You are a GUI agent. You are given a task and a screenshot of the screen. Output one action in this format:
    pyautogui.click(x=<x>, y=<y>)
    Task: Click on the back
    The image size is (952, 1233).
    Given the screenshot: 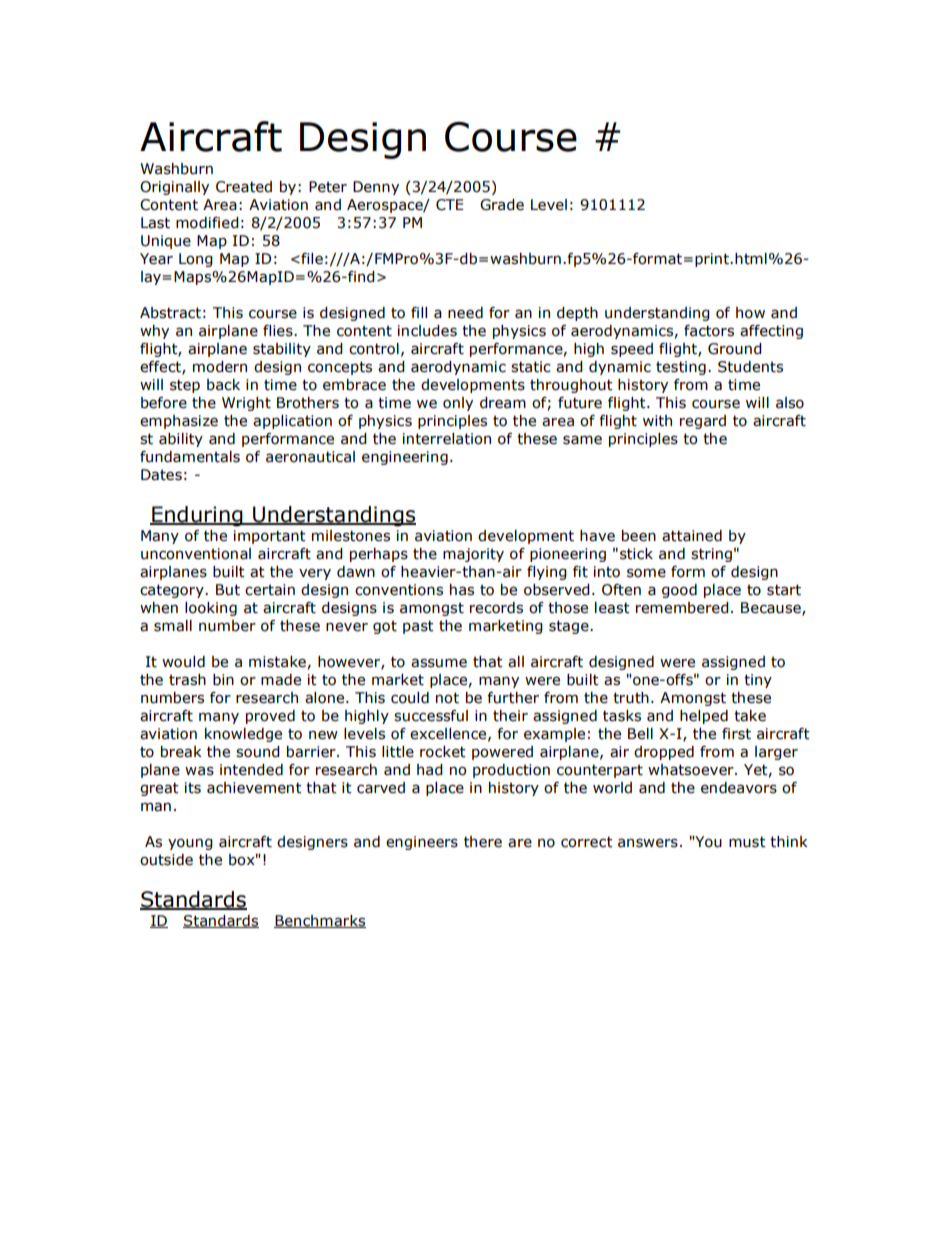 What is the action you would take?
    pyautogui.click(x=223, y=385)
